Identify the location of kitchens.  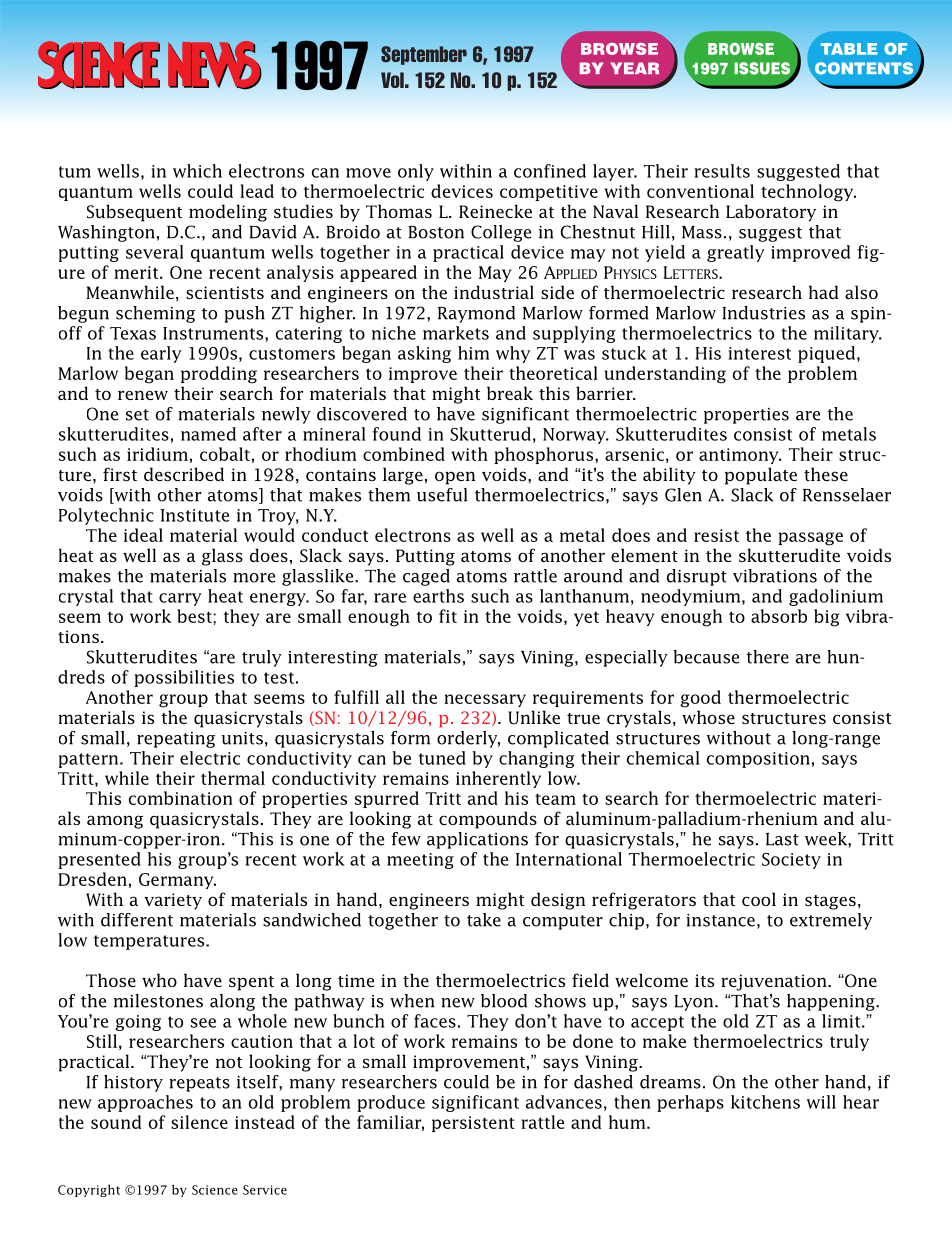
(765, 1102).
